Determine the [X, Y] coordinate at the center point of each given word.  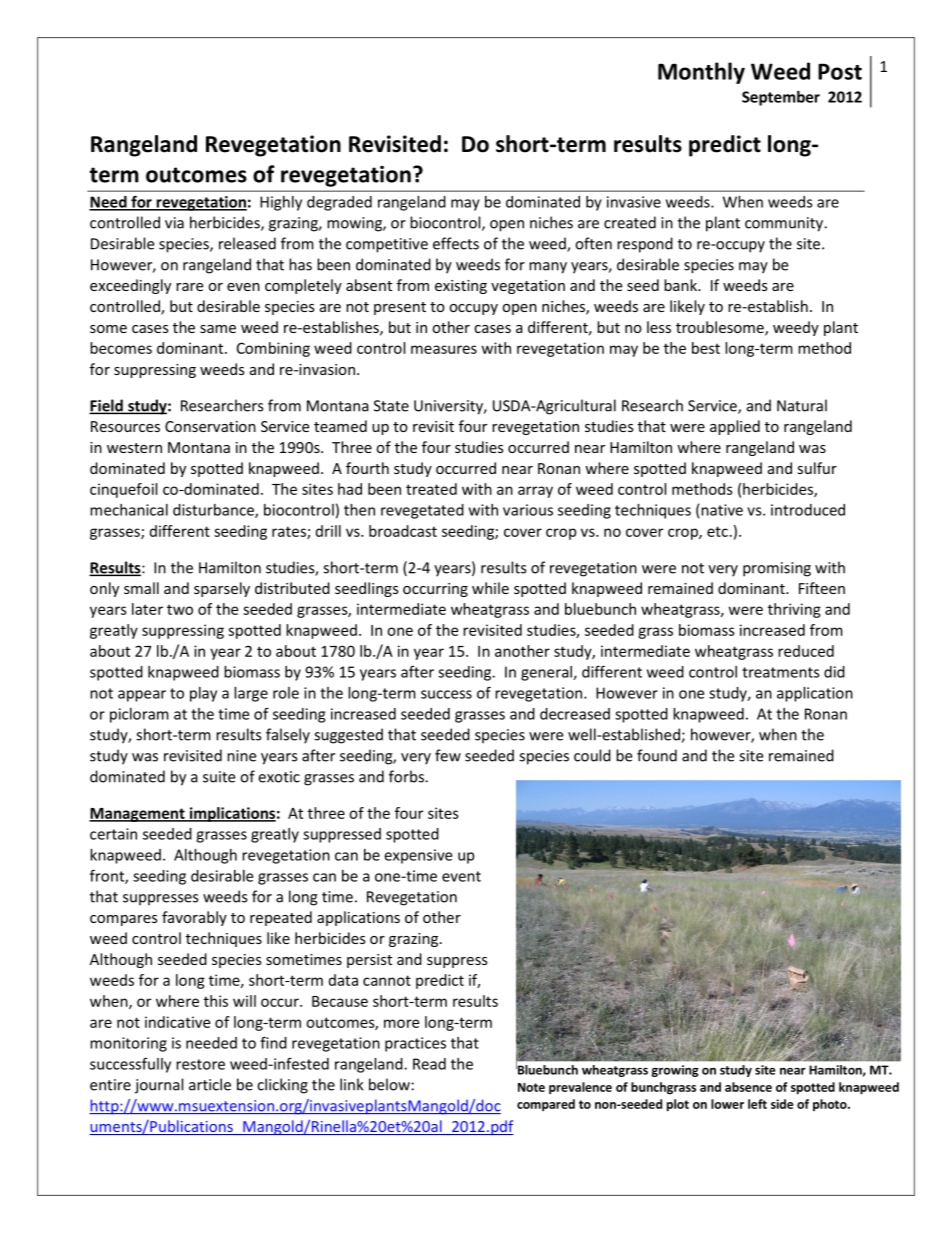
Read [429, 1064]
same [218, 329]
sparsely [222, 589]
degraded [339, 203]
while [490, 588]
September [781, 98]
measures [444, 349]
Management [138, 815]
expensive [418, 856]
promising [777, 569]
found [657, 755]
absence [748, 1087]
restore [200, 1064]
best [706, 348]
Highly [281, 203]
